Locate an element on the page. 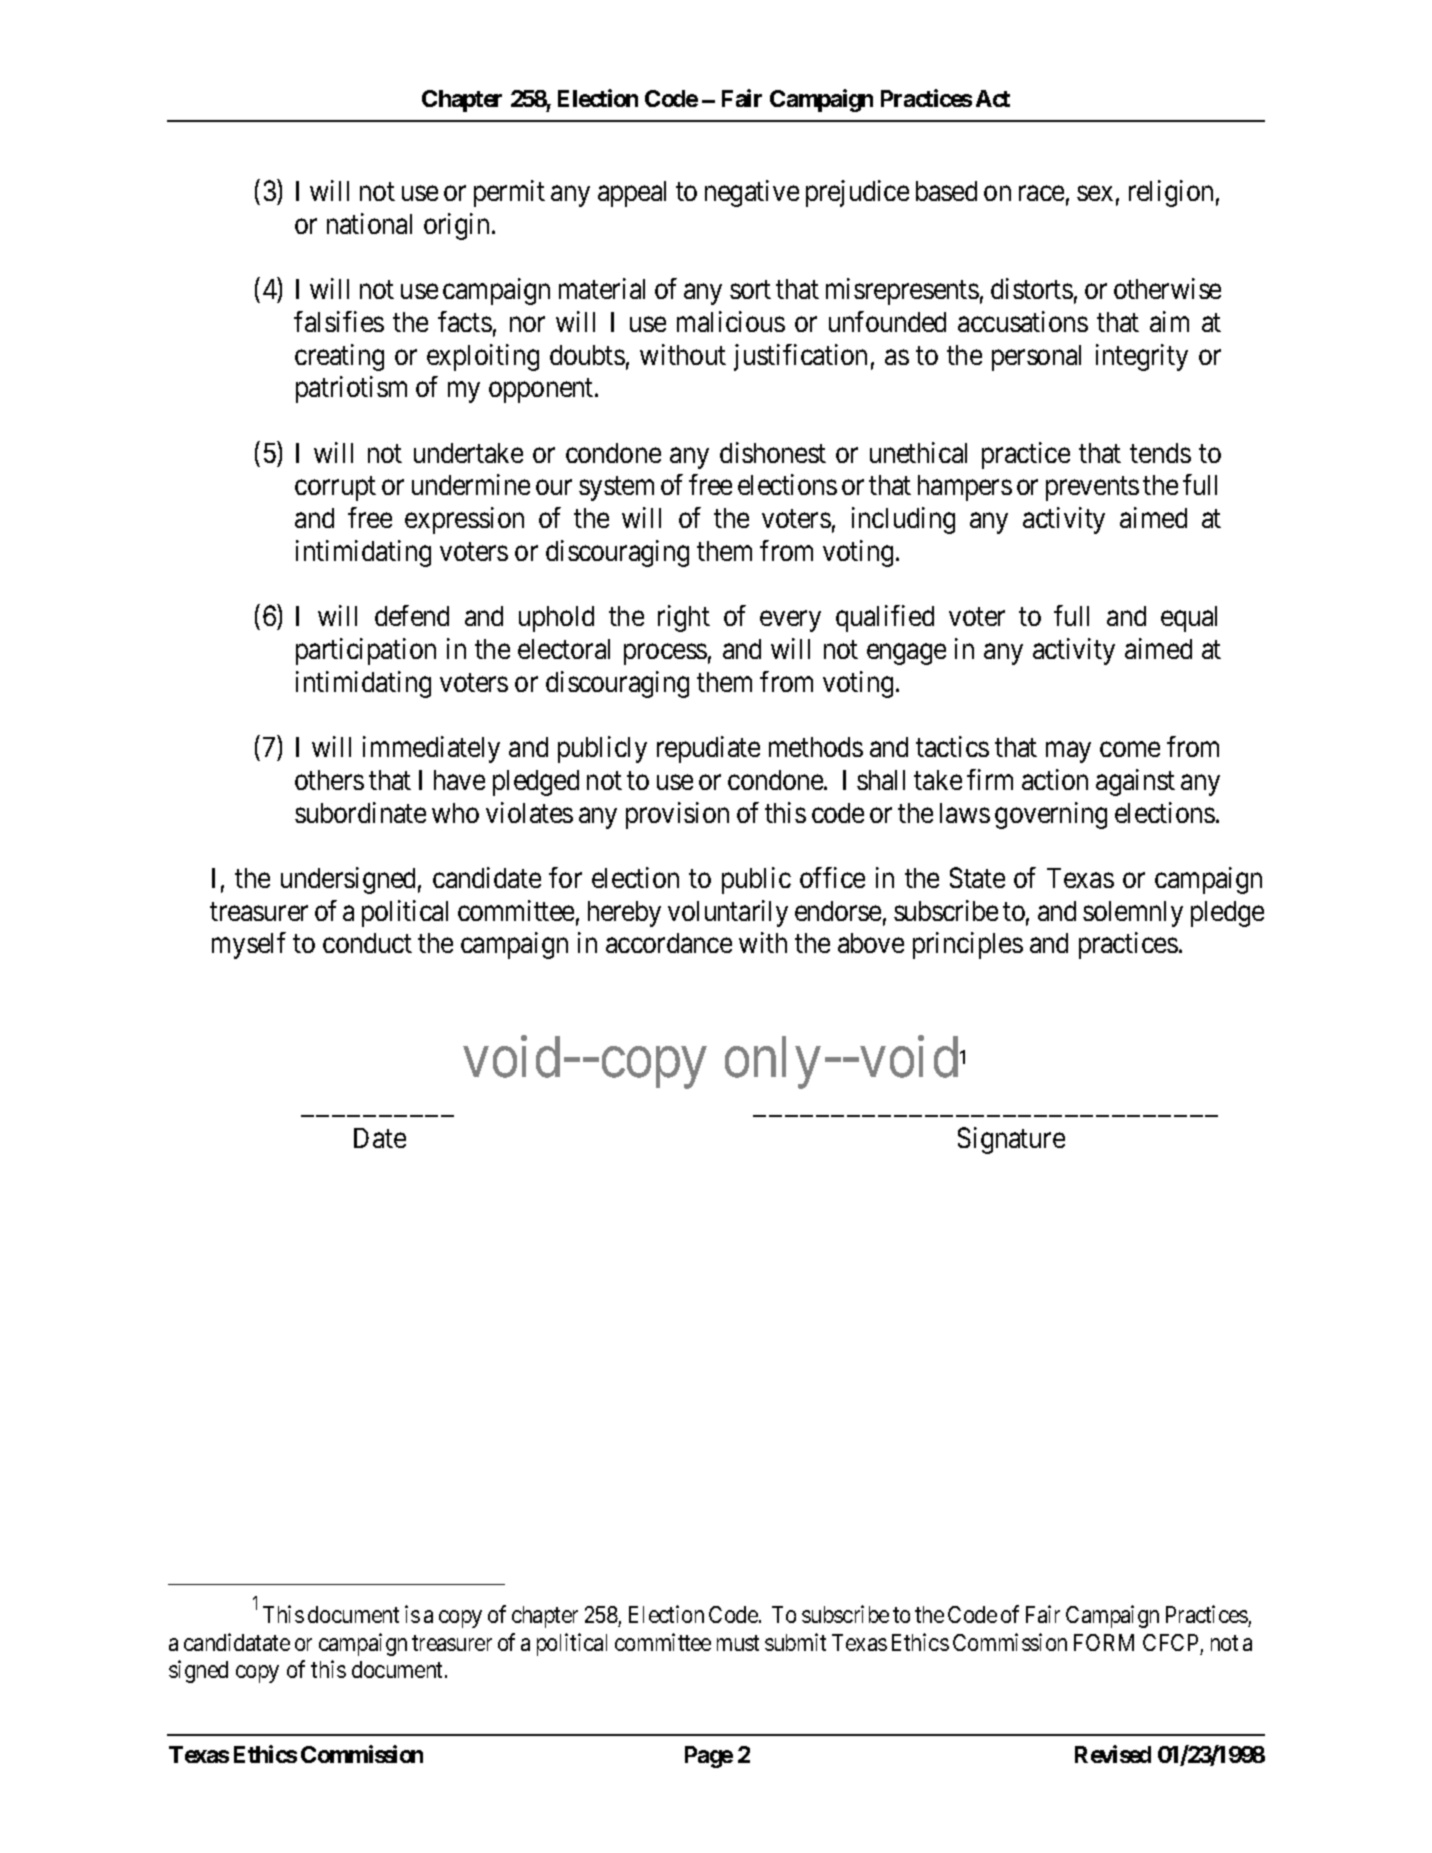  may is located at coordinates (1068, 752).
